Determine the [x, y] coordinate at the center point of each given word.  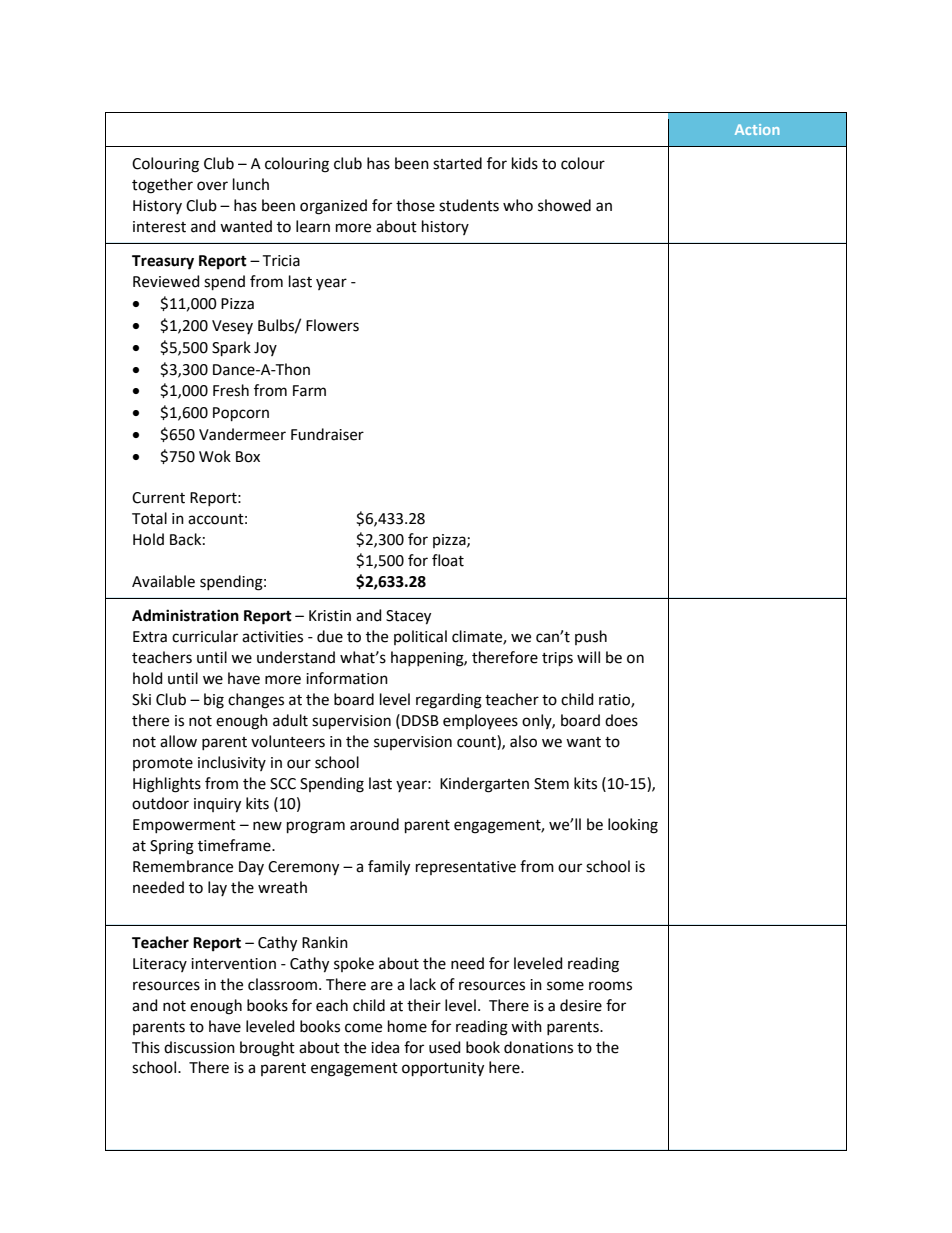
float [448, 560]
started [457, 163]
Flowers [332, 325]
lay [217, 888]
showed [564, 205]
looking [633, 826]
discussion [199, 1047]
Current [158, 498]
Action [757, 129]
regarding [449, 701]
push [591, 637]
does [621, 720]
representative [466, 868]
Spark [231, 348]
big [214, 701]
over [212, 186]
